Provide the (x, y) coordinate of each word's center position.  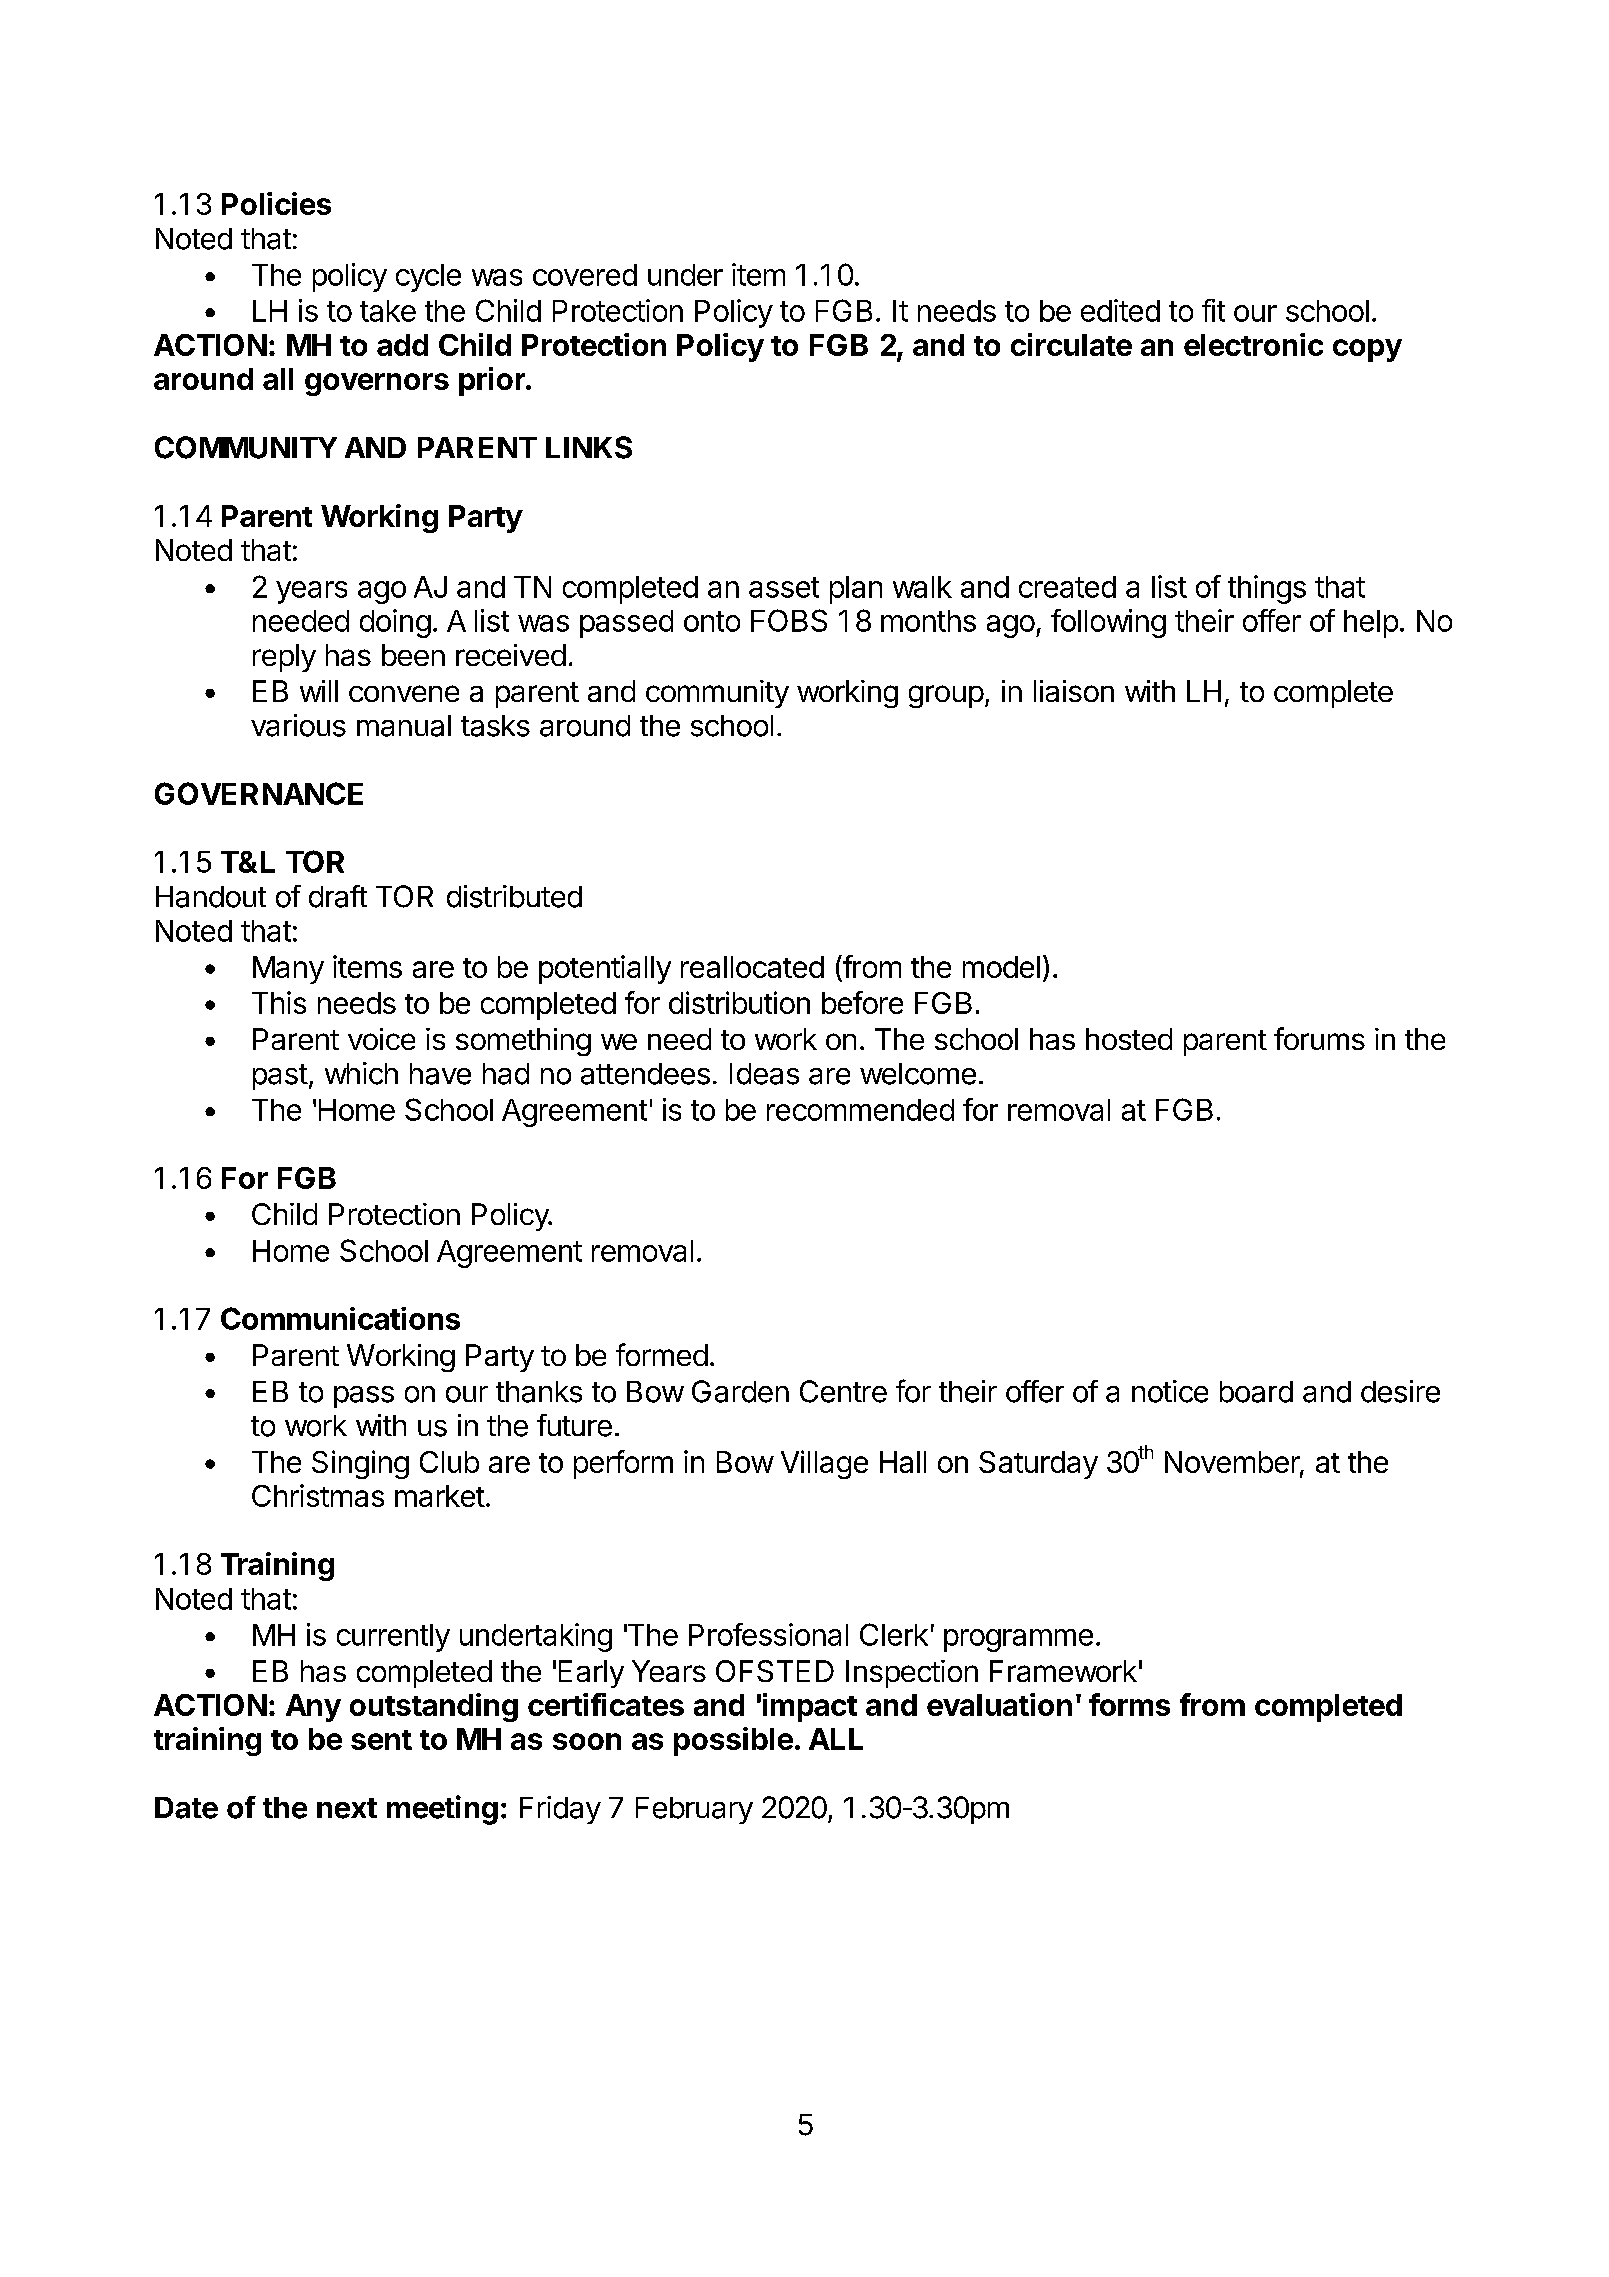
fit (1213, 310)
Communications (340, 1318)
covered (585, 275)
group (946, 696)
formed (662, 1354)
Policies (276, 203)
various (298, 725)
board (1256, 1392)
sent (381, 1740)
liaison (1074, 691)
